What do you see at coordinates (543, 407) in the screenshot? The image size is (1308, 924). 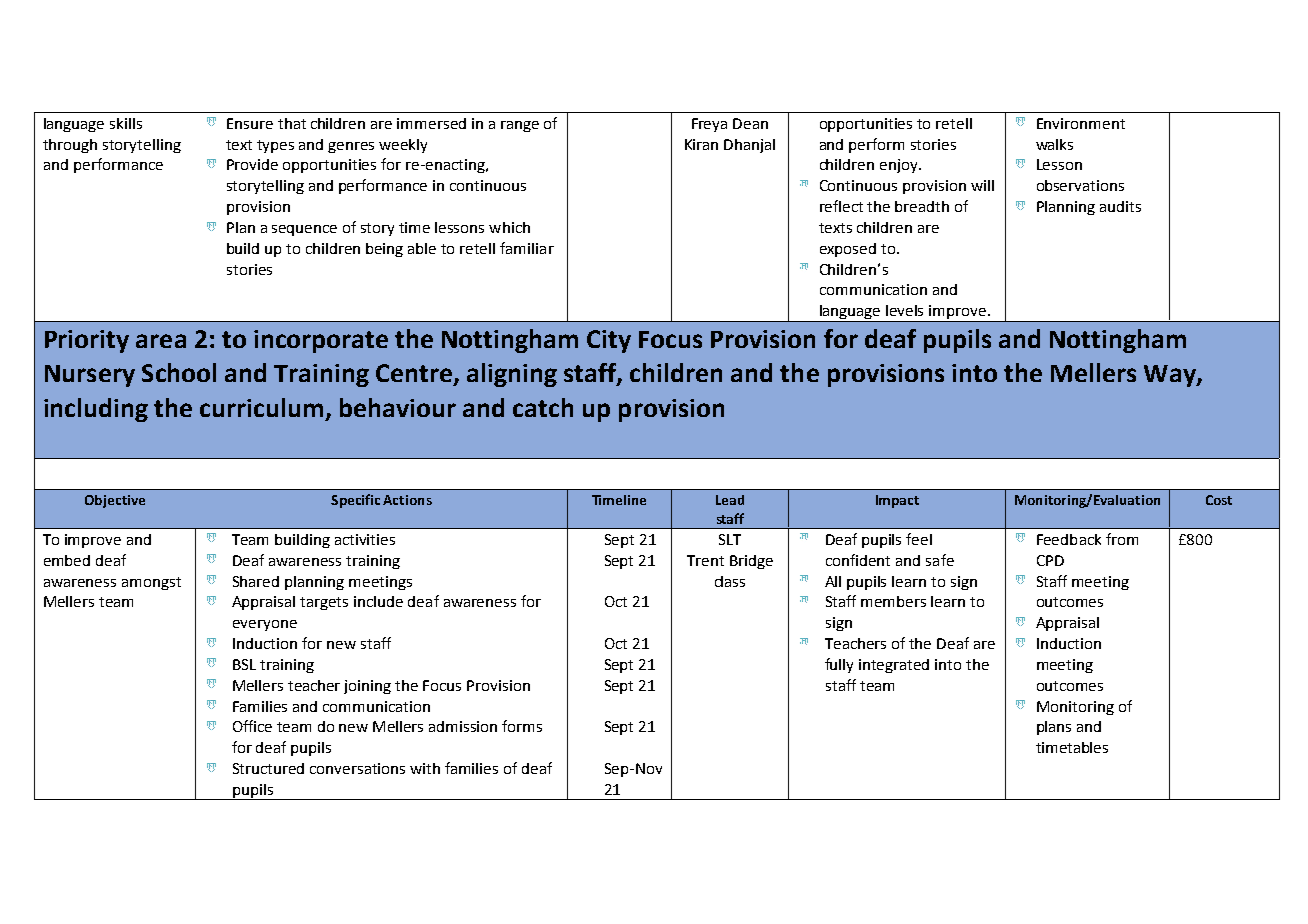 I see `catch` at bounding box center [543, 407].
